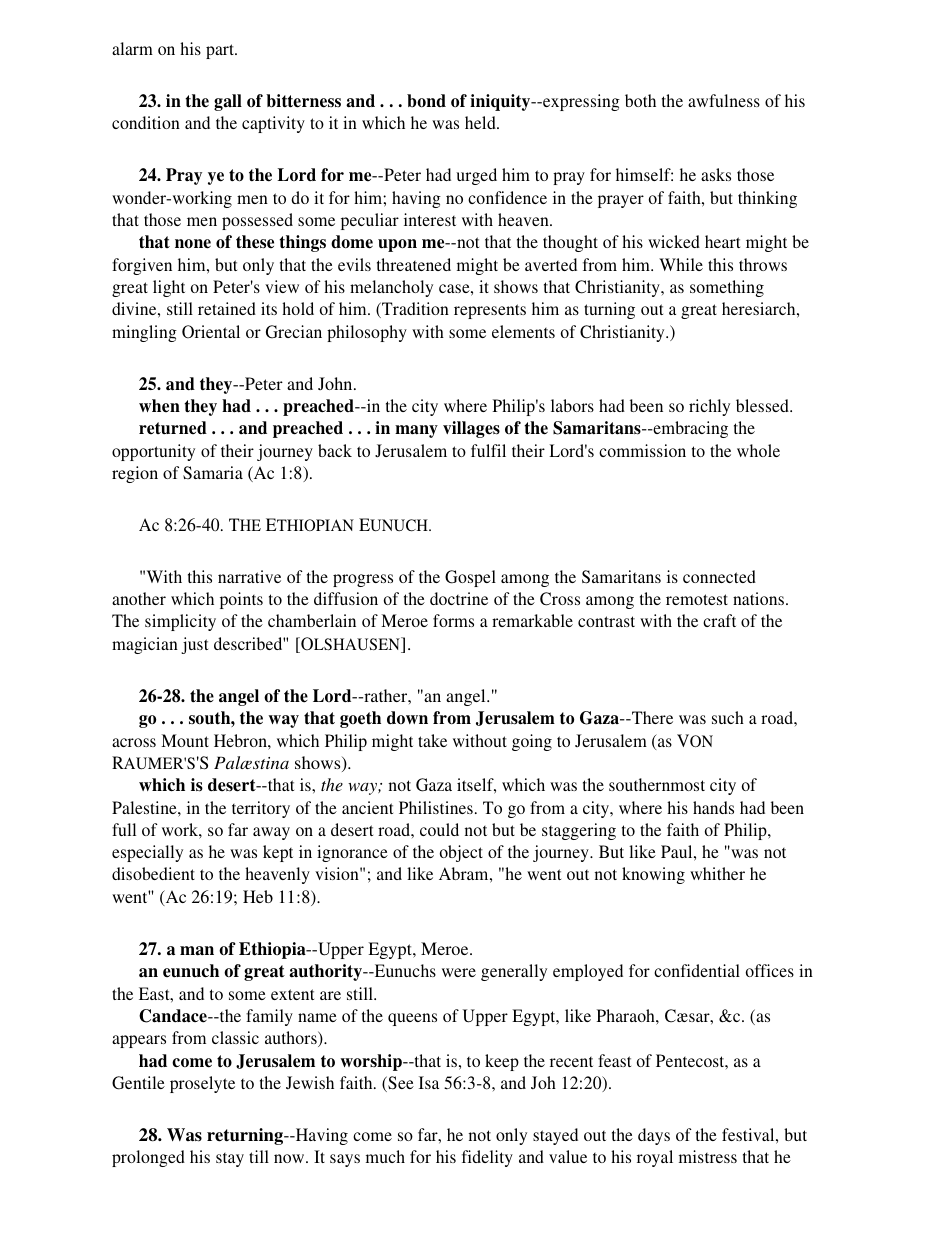  I want to click on Mount, so click(185, 740).
